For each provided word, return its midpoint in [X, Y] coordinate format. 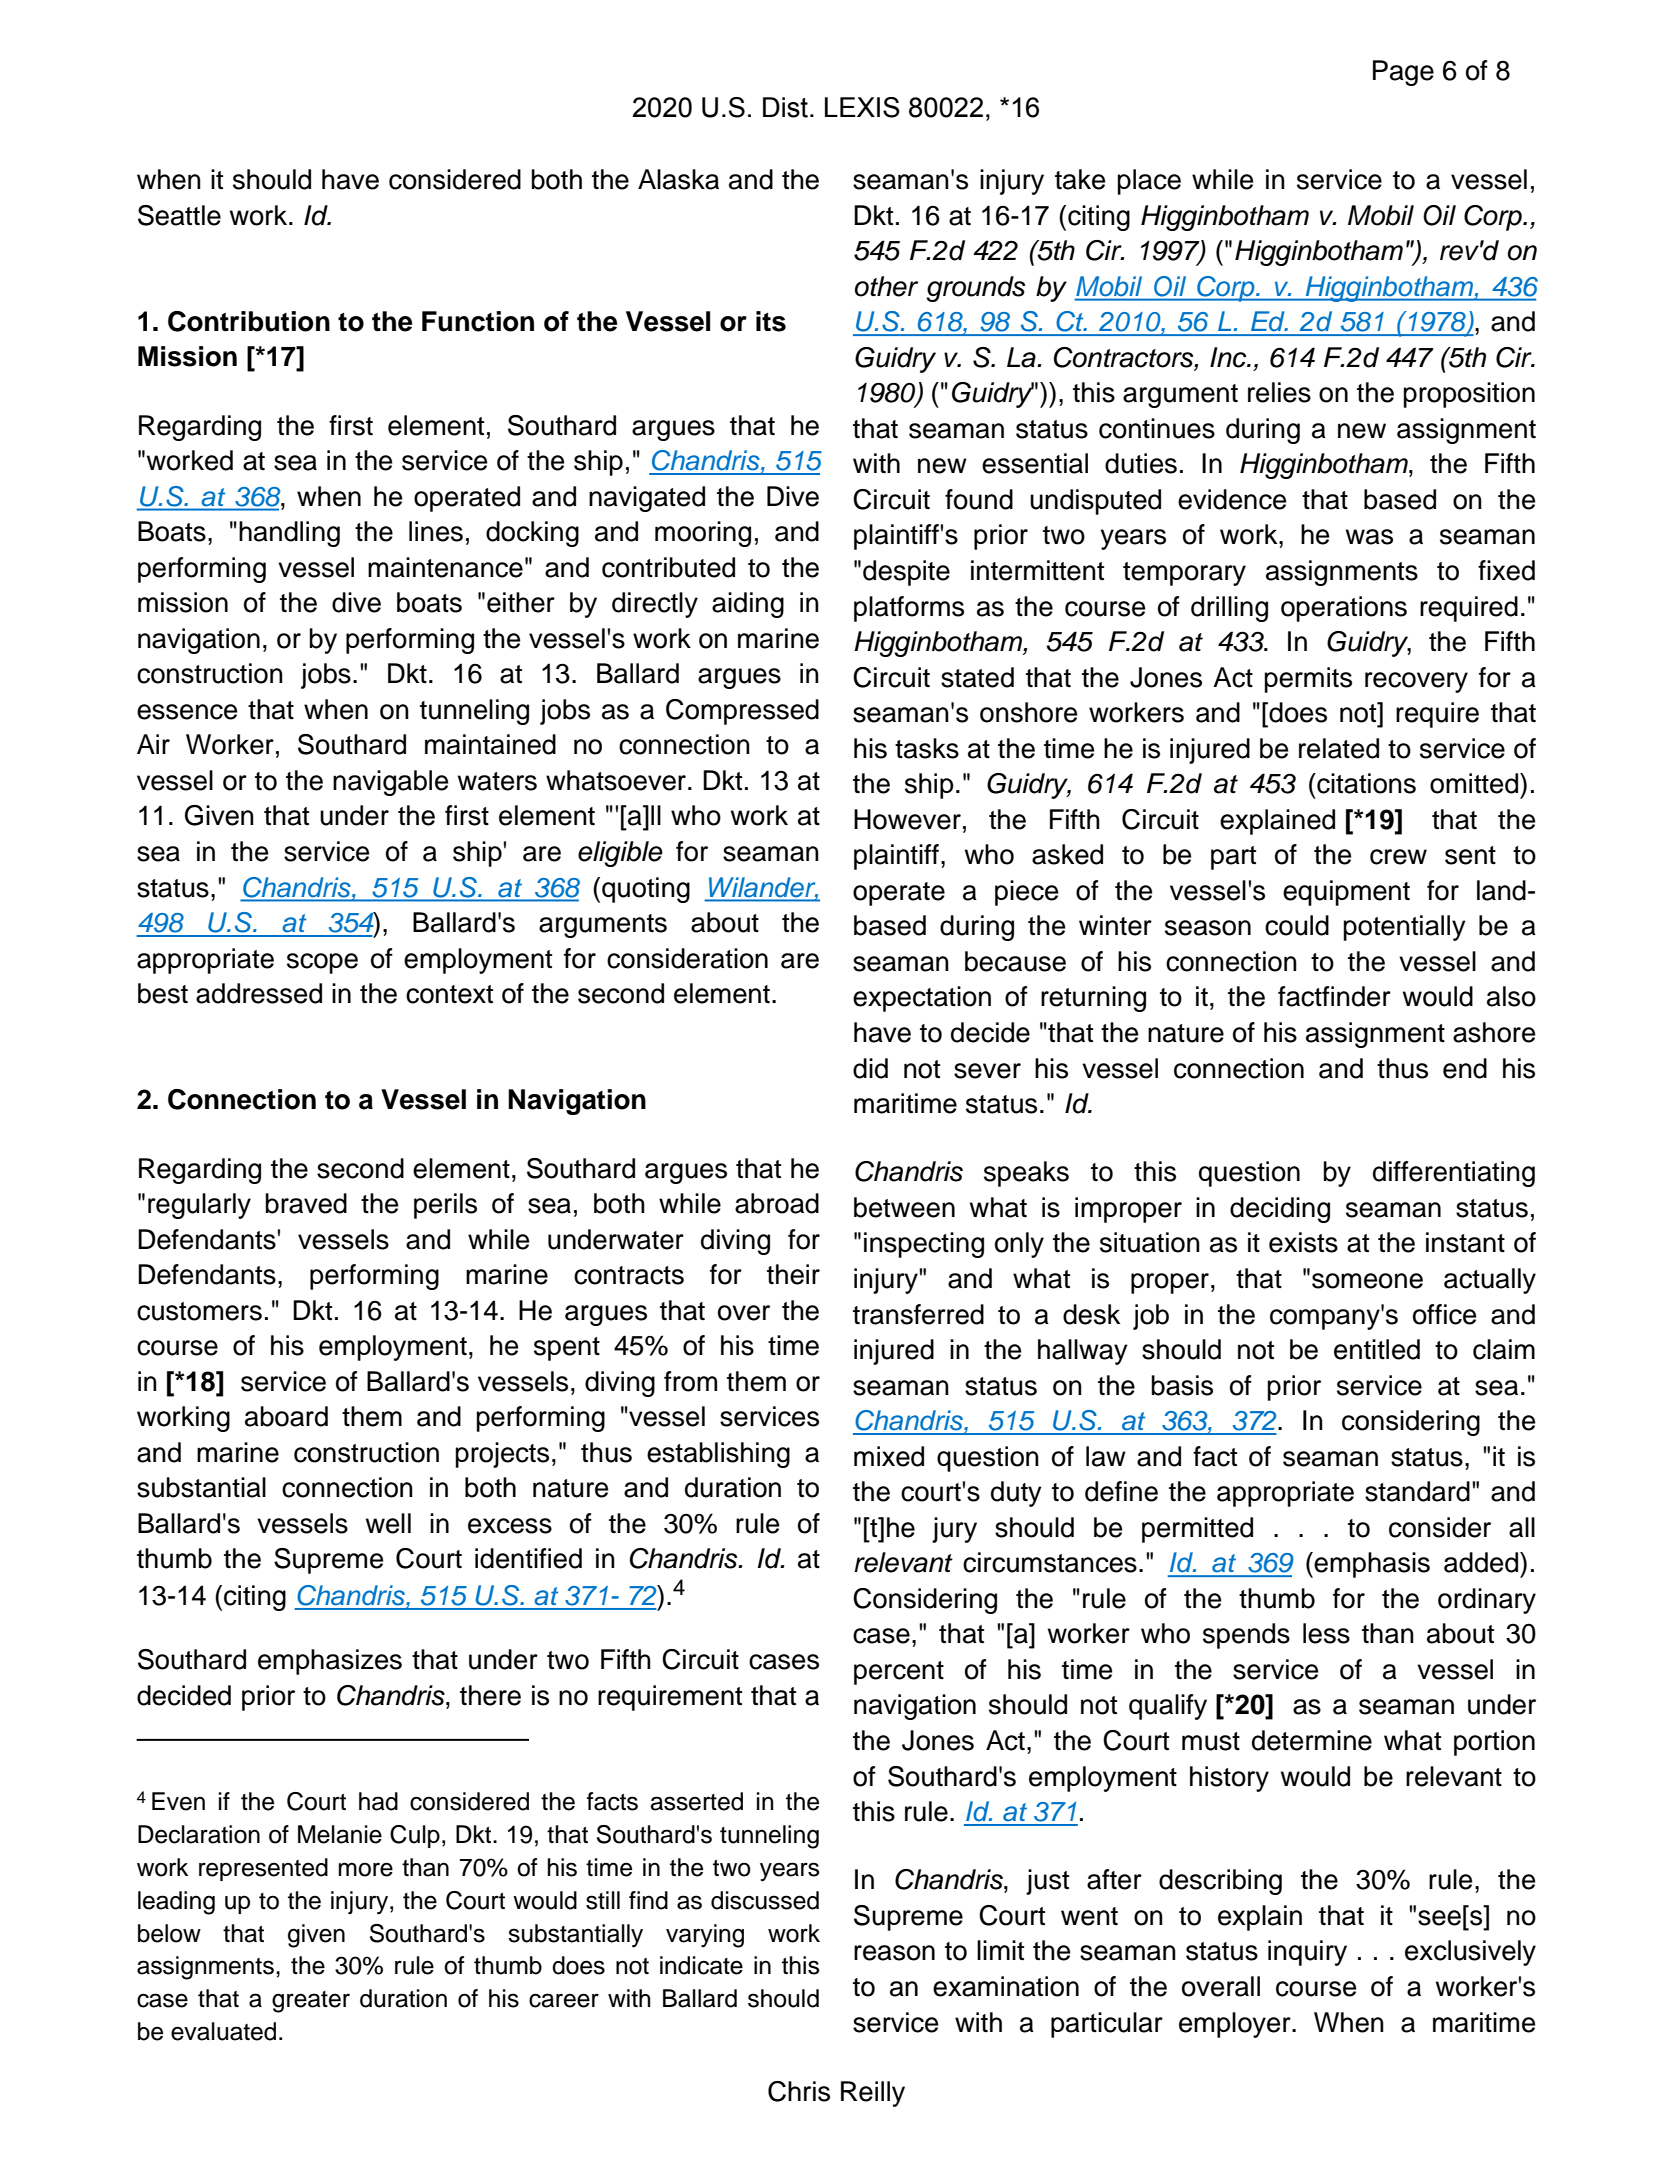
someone [1367, 1281]
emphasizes [330, 1662]
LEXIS [862, 107]
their [793, 1274]
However [907, 819]
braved [306, 1203]
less [1326, 1633]
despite [906, 573]
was [1369, 537]
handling [289, 534]
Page [1403, 73]
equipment [1346, 893]
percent [899, 1673]
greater [311, 2002]
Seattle [179, 215]
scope [322, 963]
